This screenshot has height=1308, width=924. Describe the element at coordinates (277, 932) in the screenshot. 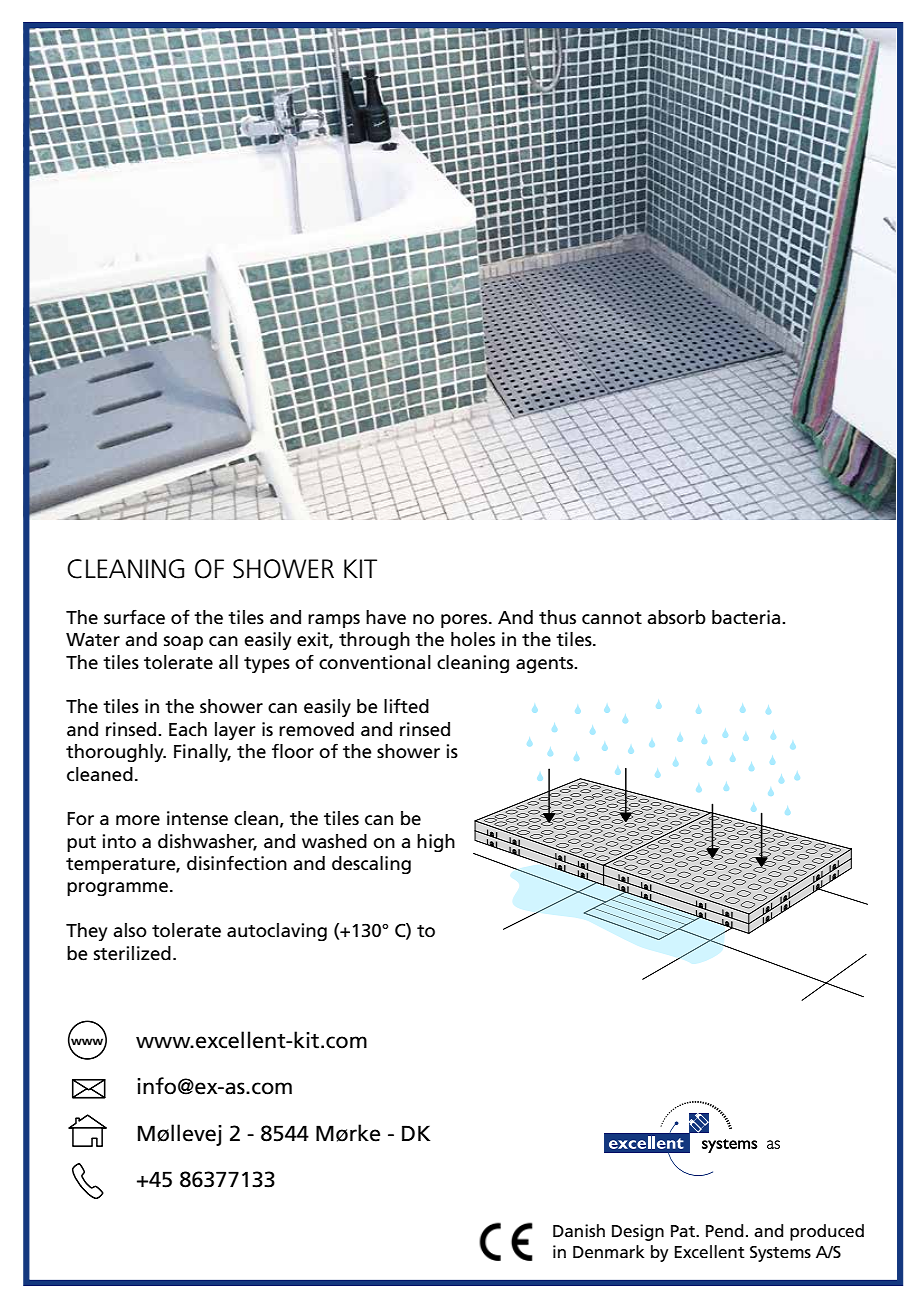

I see `autoclaving` at that location.
